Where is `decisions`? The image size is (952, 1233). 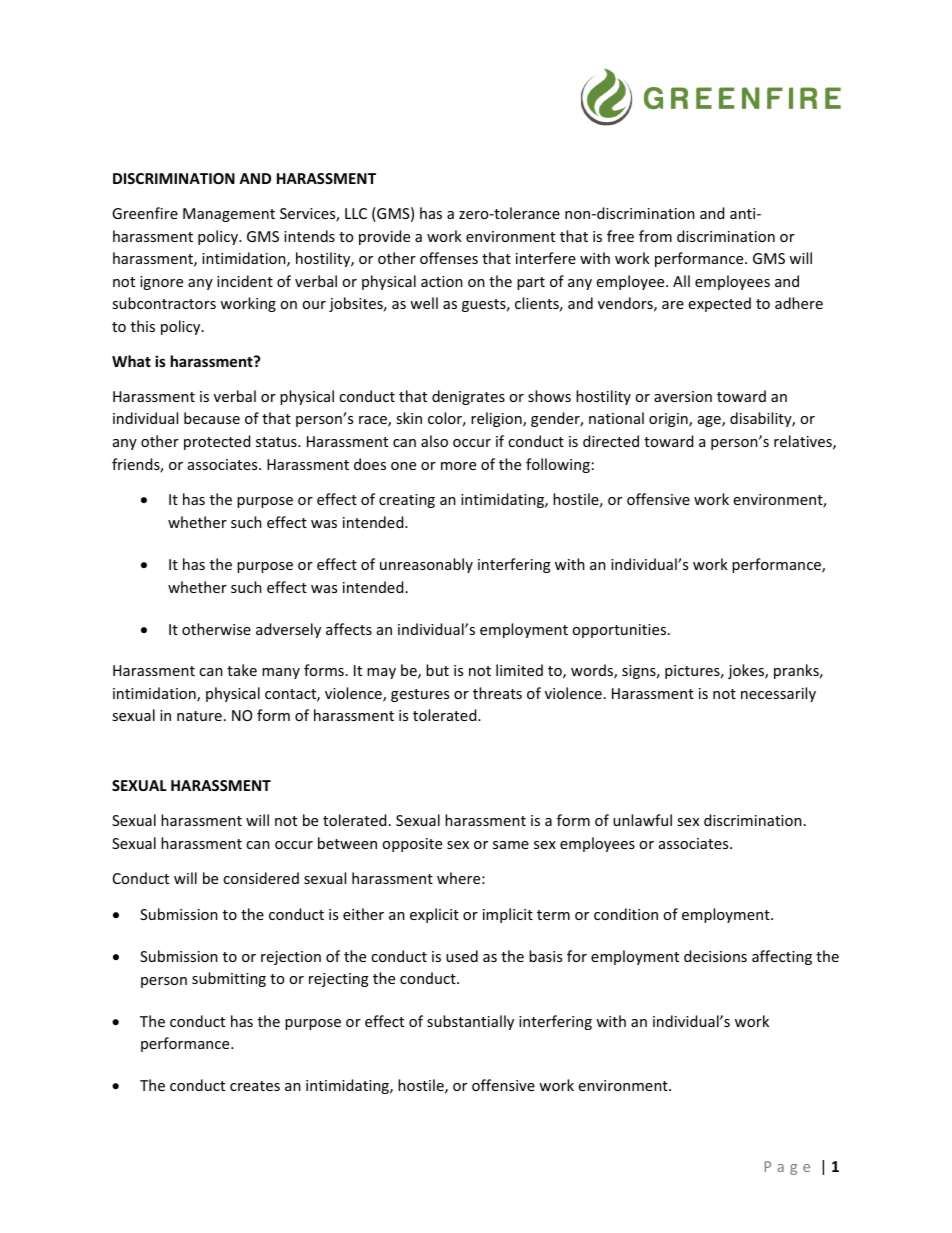
decisions is located at coordinates (715, 956).
